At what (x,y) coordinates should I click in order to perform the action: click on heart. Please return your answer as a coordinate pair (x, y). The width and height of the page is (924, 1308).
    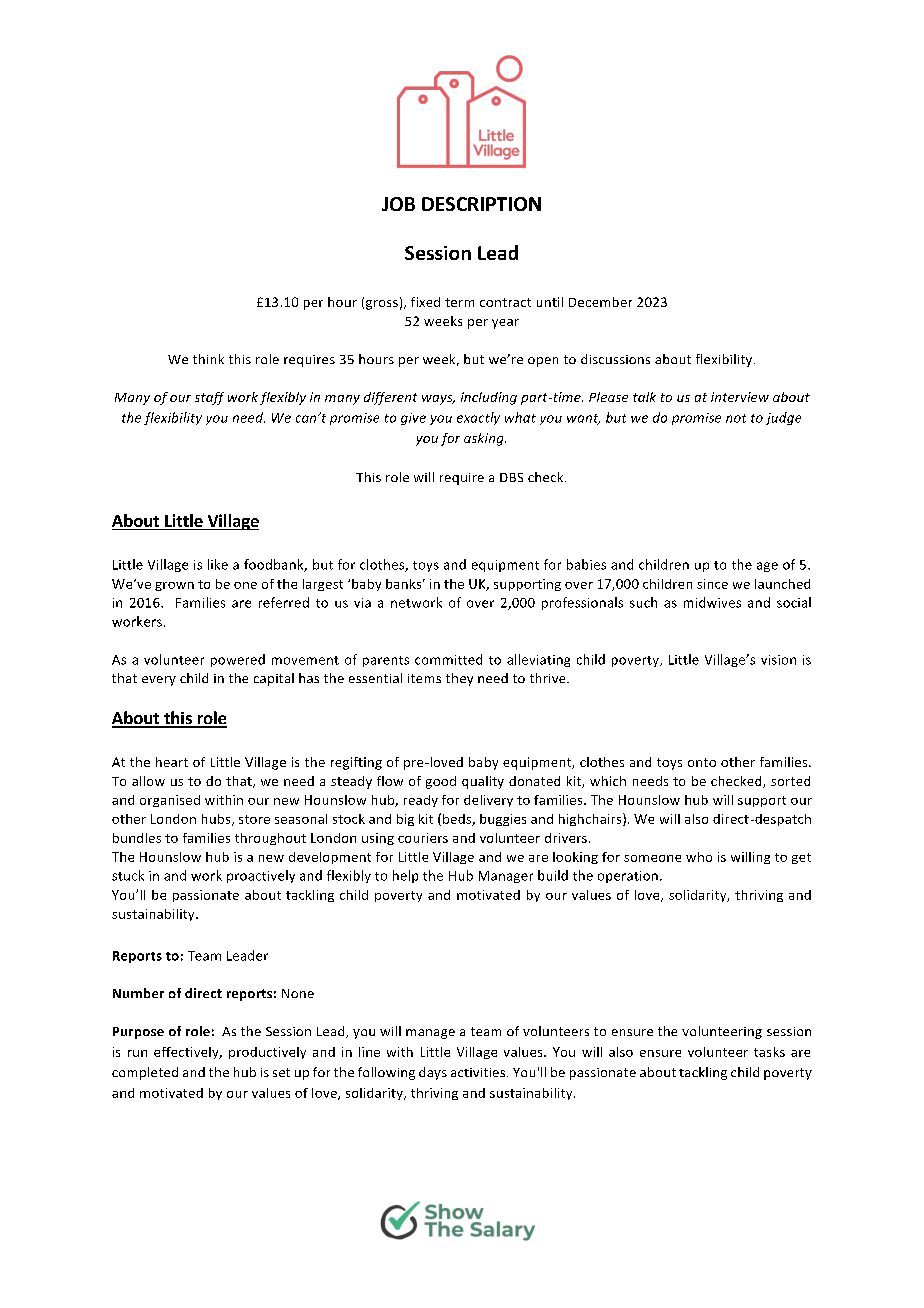
    Looking at the image, I should click on (172, 762).
